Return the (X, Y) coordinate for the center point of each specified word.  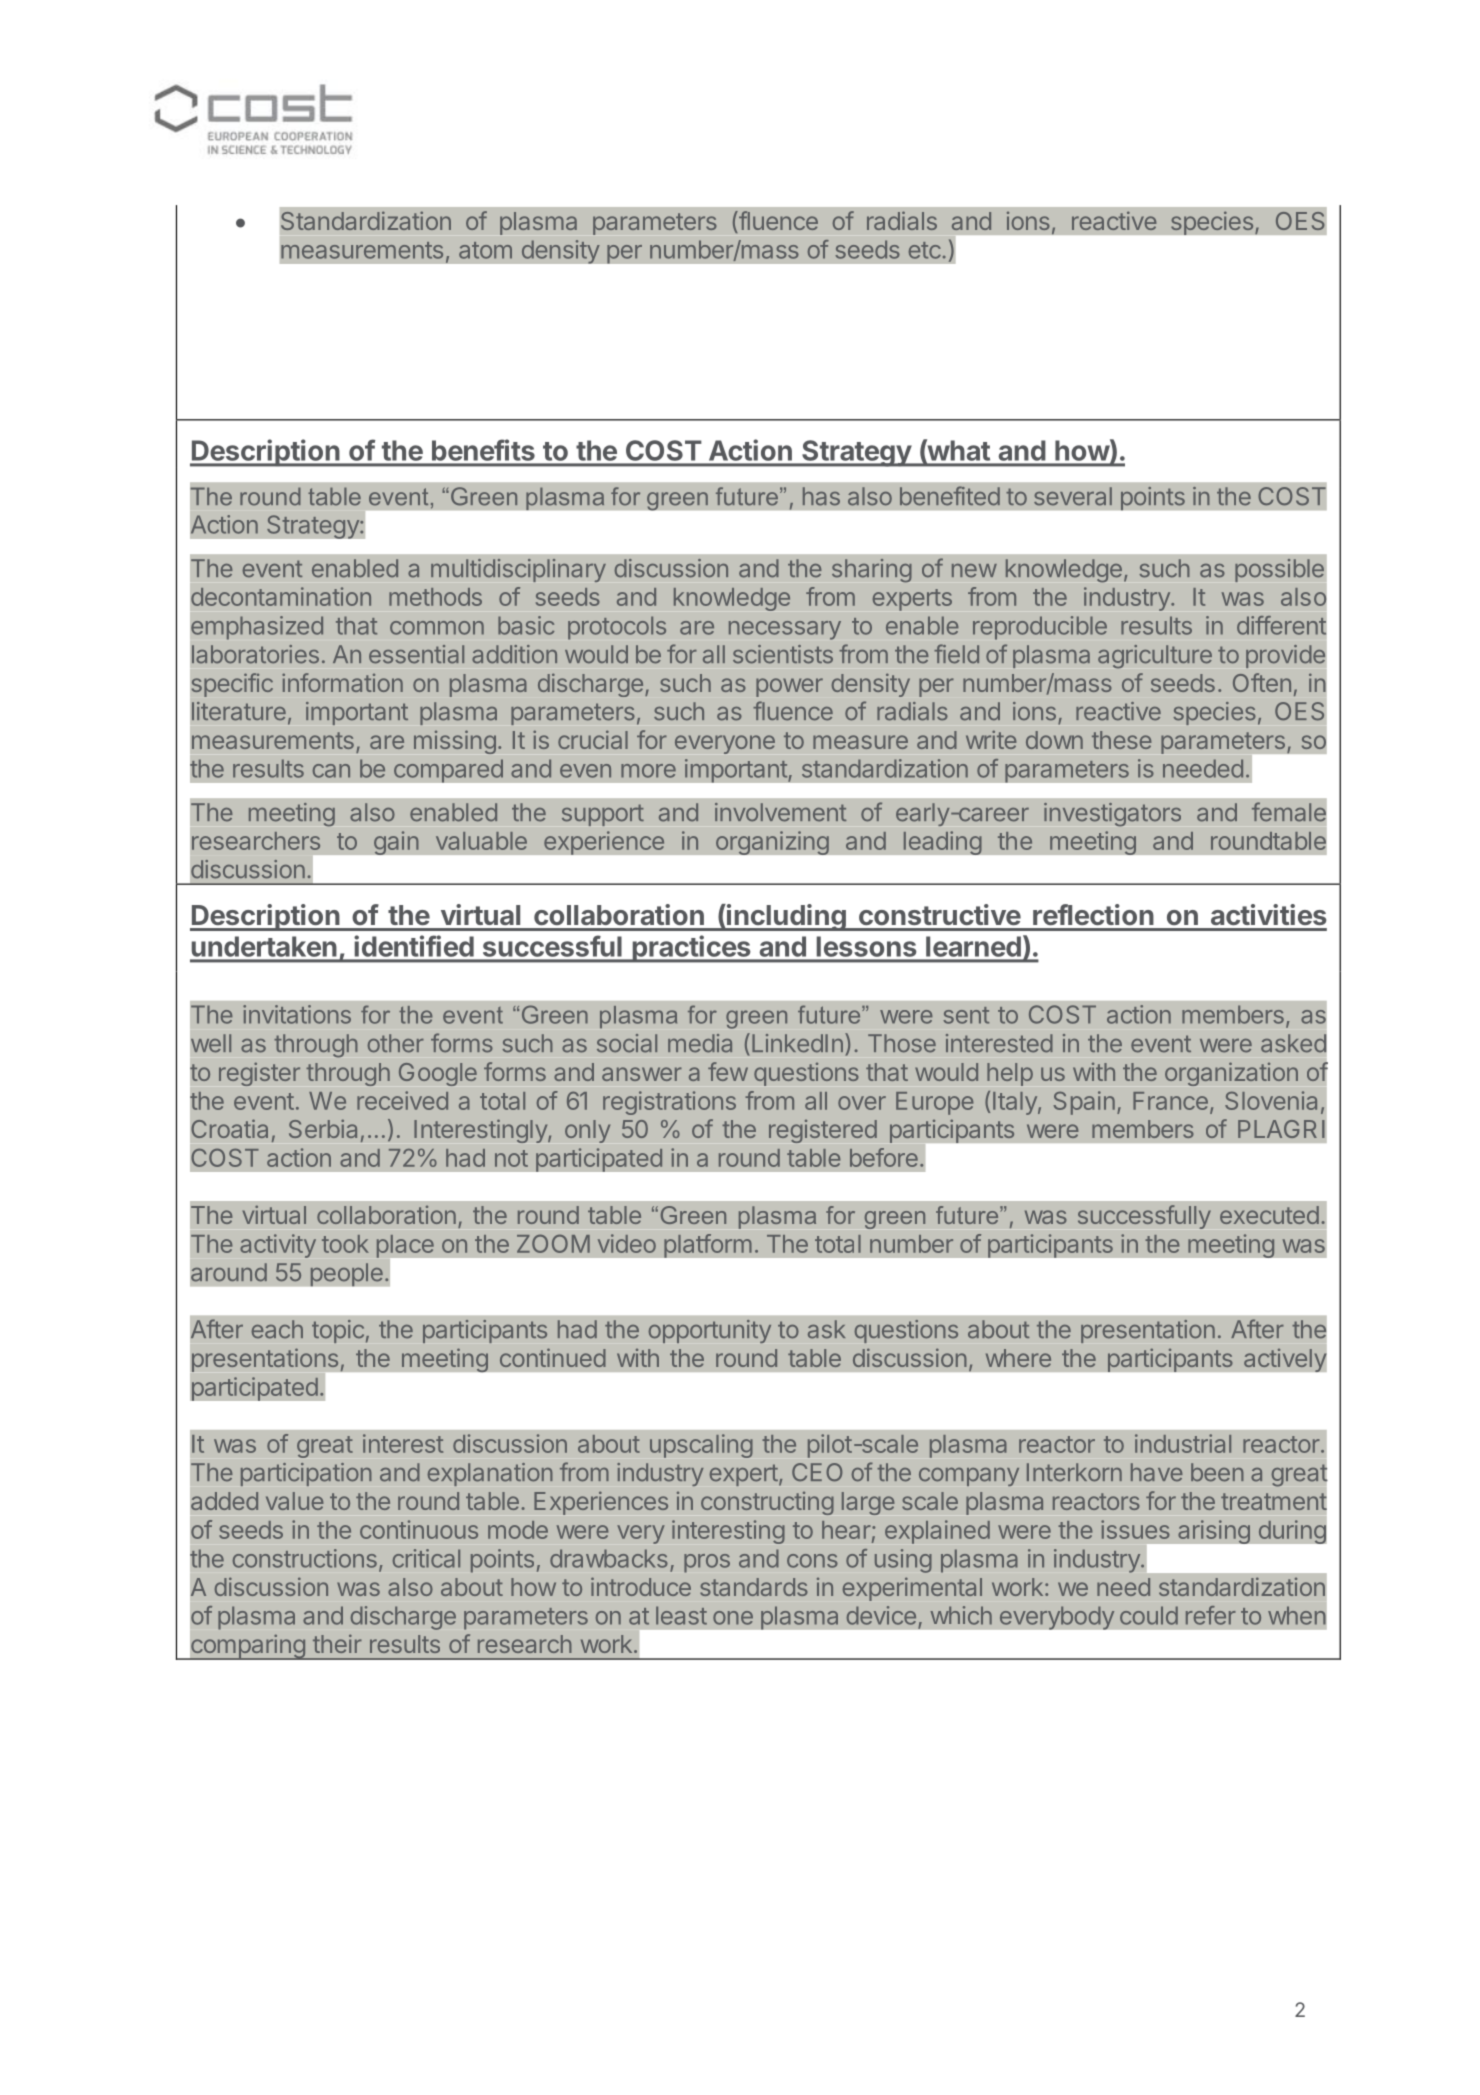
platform (708, 1246)
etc (925, 250)
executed (1269, 1215)
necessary (785, 630)
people (346, 1275)
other (396, 1043)
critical (426, 1558)
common (437, 628)
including (786, 917)
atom (485, 250)
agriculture (1155, 656)
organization (1231, 1074)
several (1073, 496)
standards (754, 1587)
